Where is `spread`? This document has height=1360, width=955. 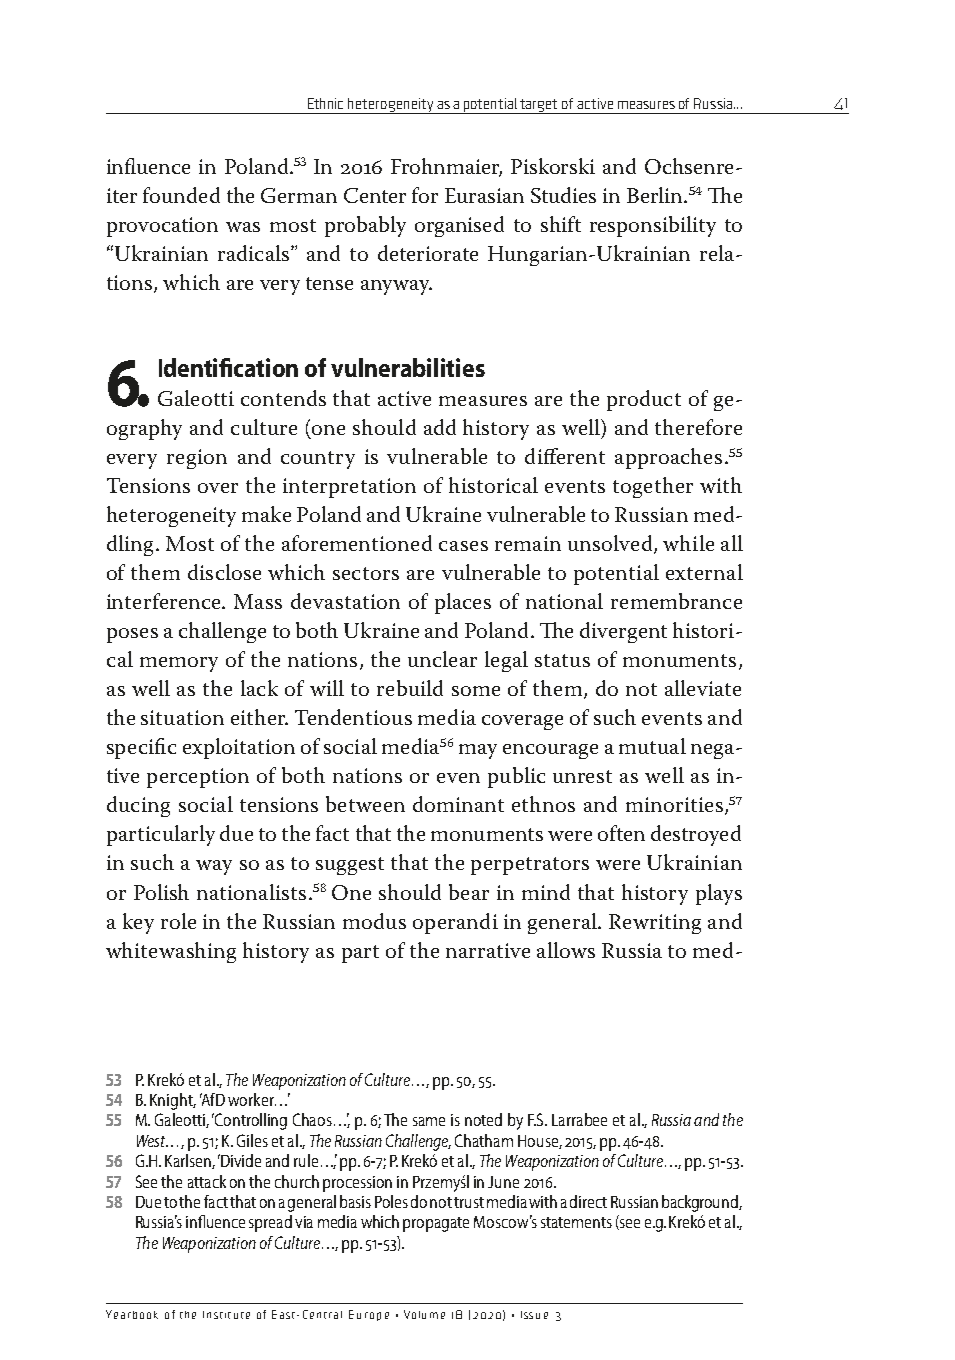 spread is located at coordinates (270, 1223).
